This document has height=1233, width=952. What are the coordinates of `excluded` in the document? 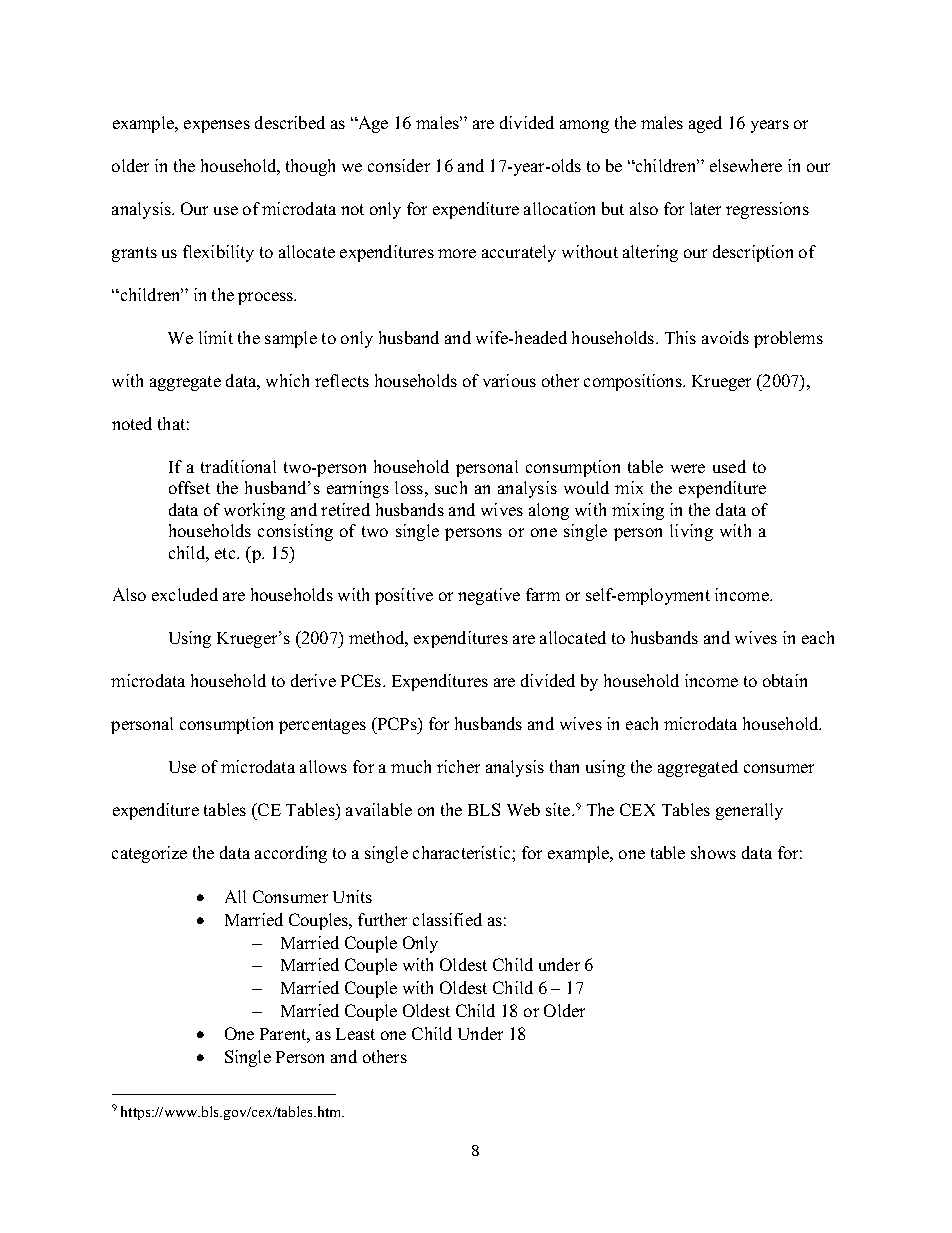 It's located at (185, 594).
